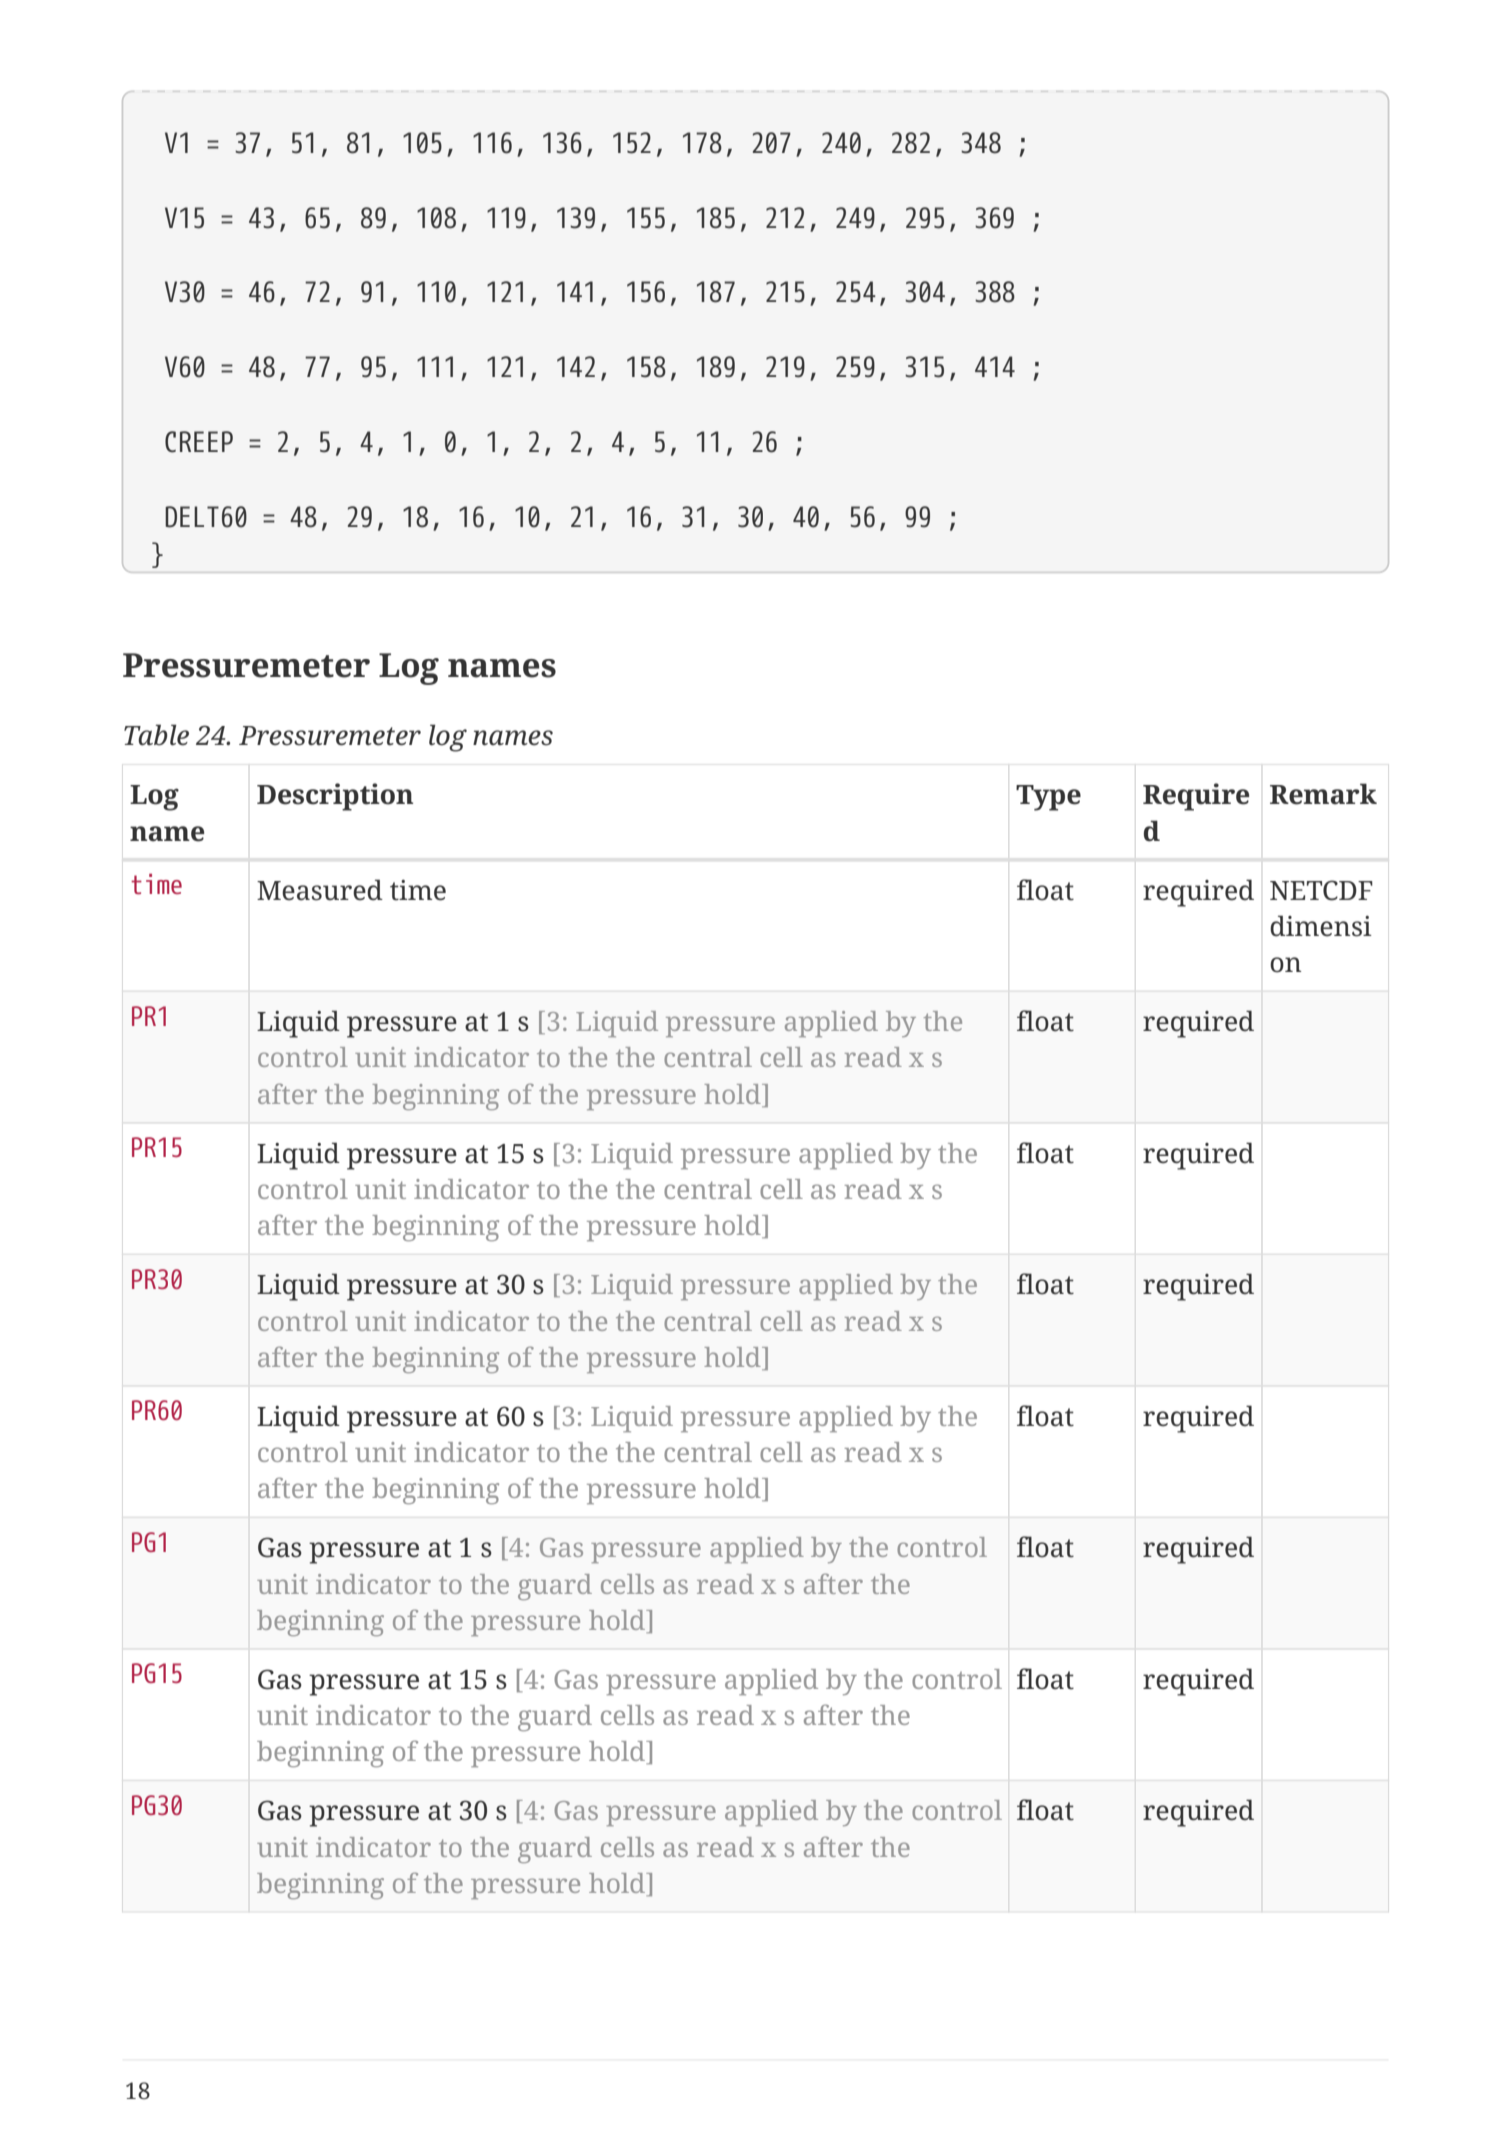 The width and height of the page is (1511, 2136). What do you see at coordinates (199, 442) in the page?
I see `CREEP` at bounding box center [199, 442].
